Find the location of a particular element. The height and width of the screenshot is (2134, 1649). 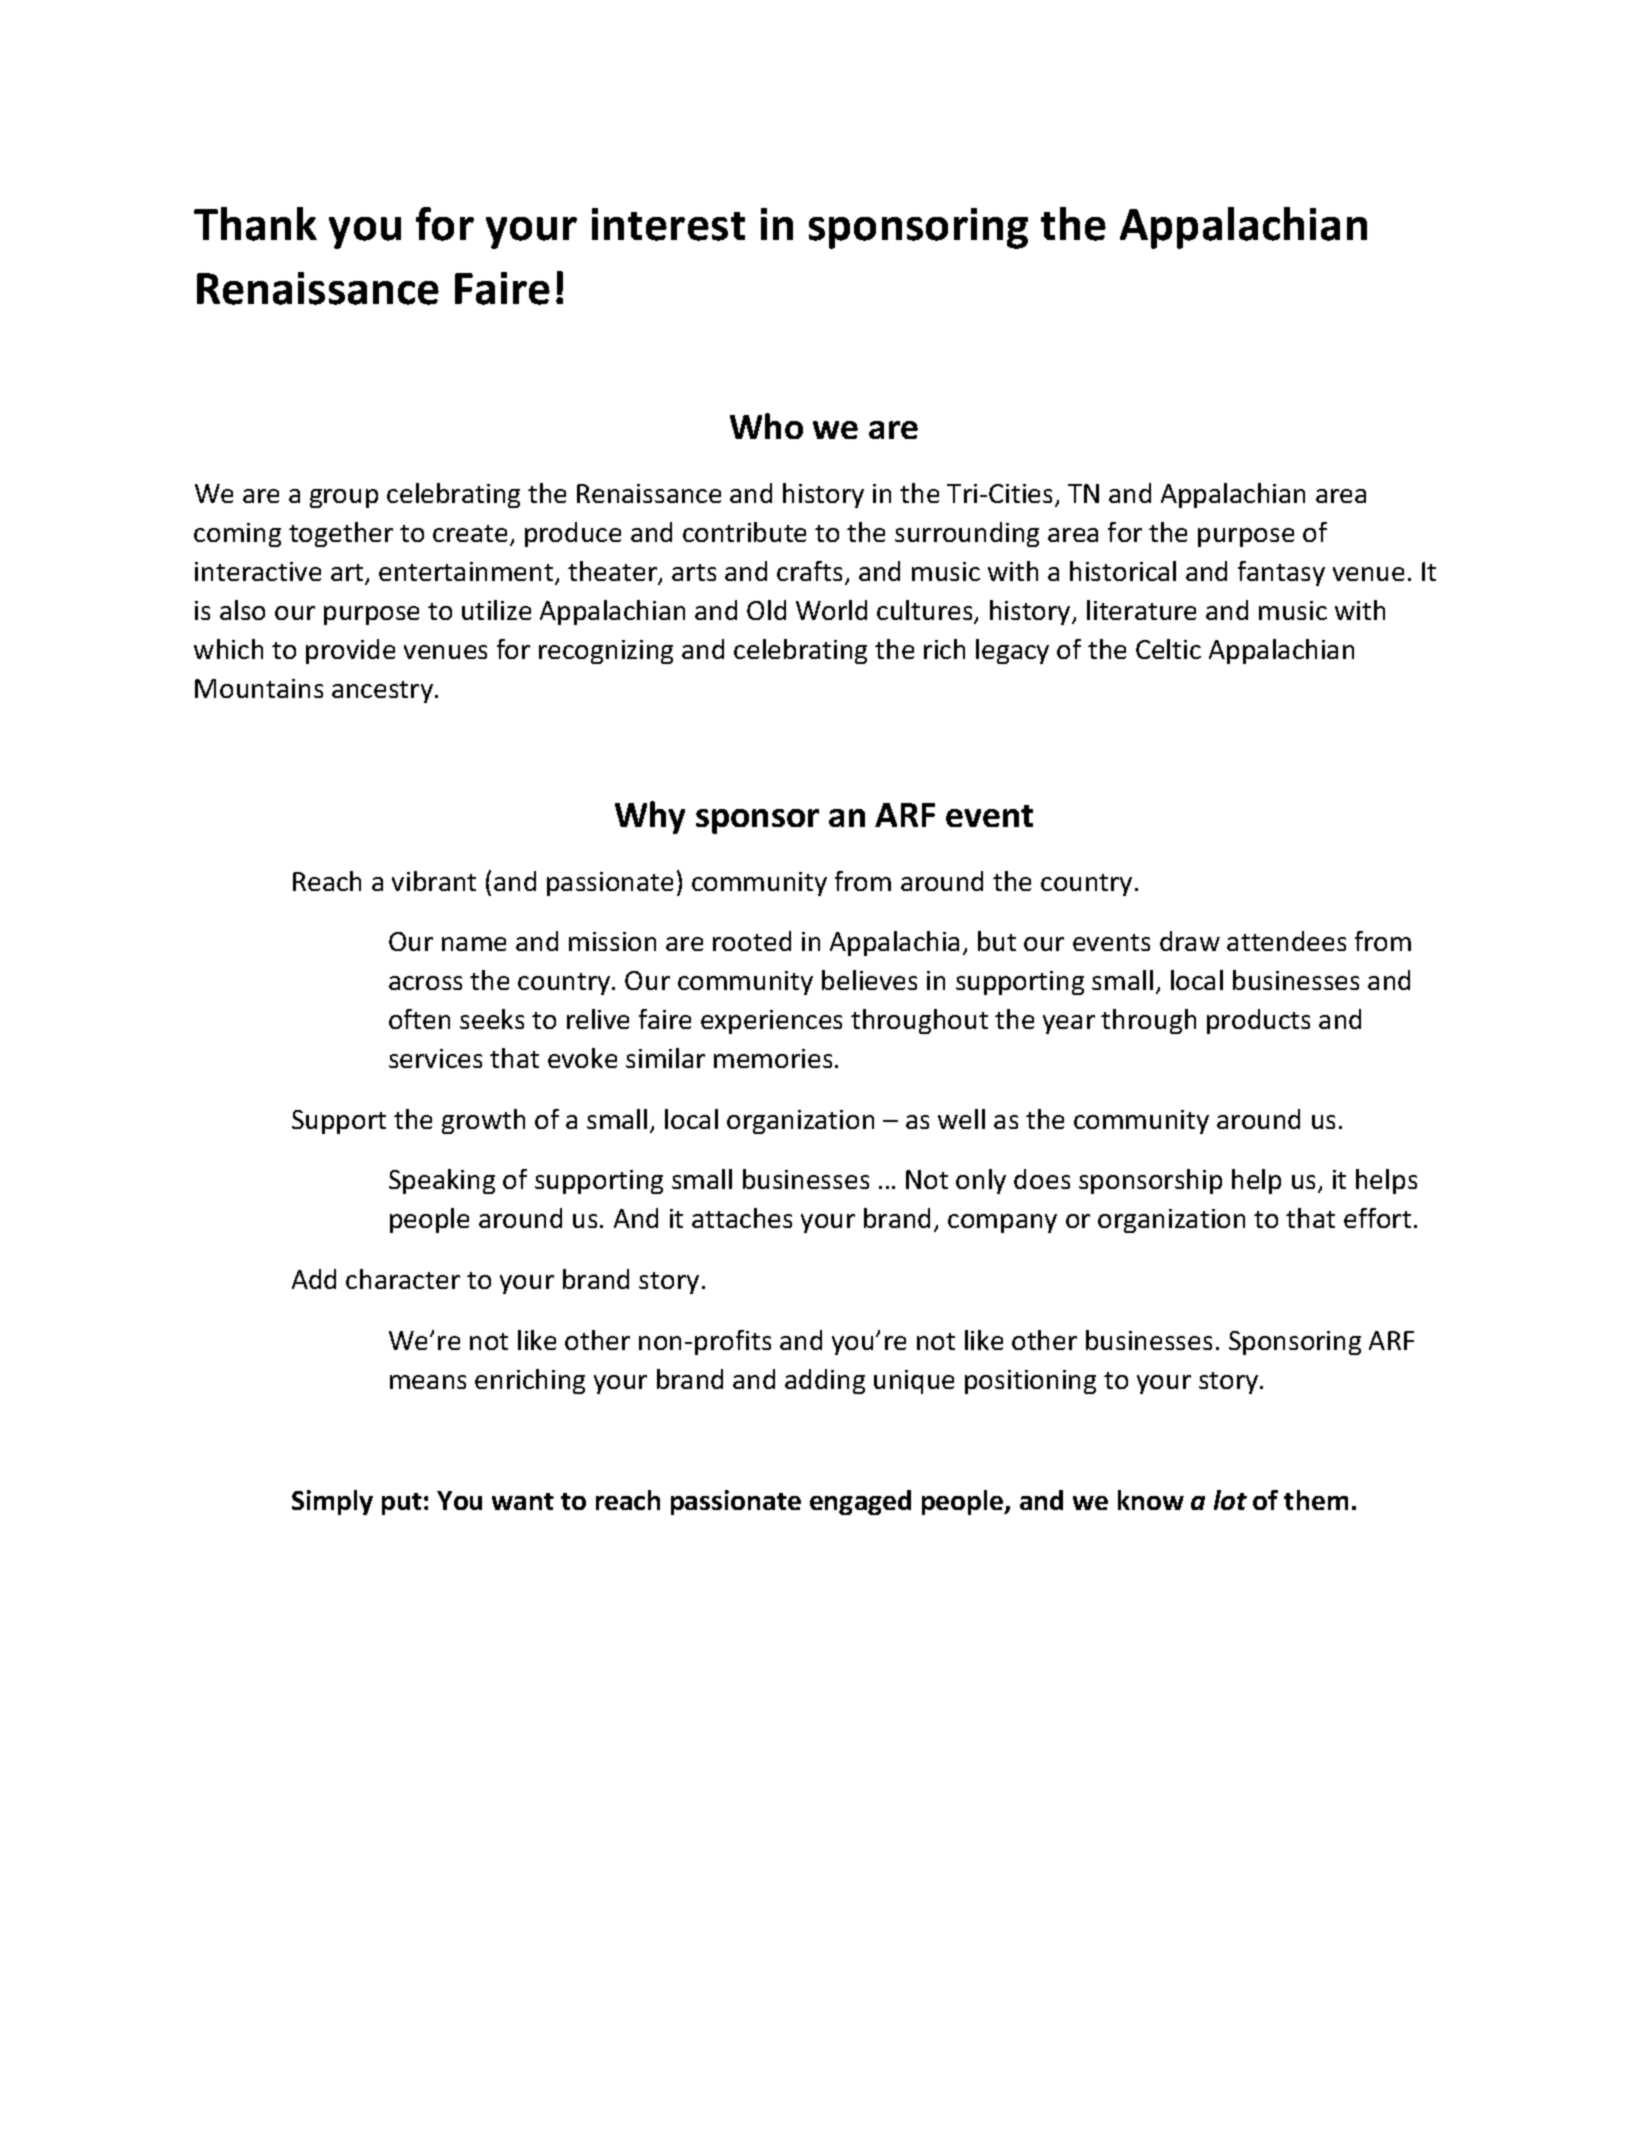

Who is located at coordinates (766, 426).
